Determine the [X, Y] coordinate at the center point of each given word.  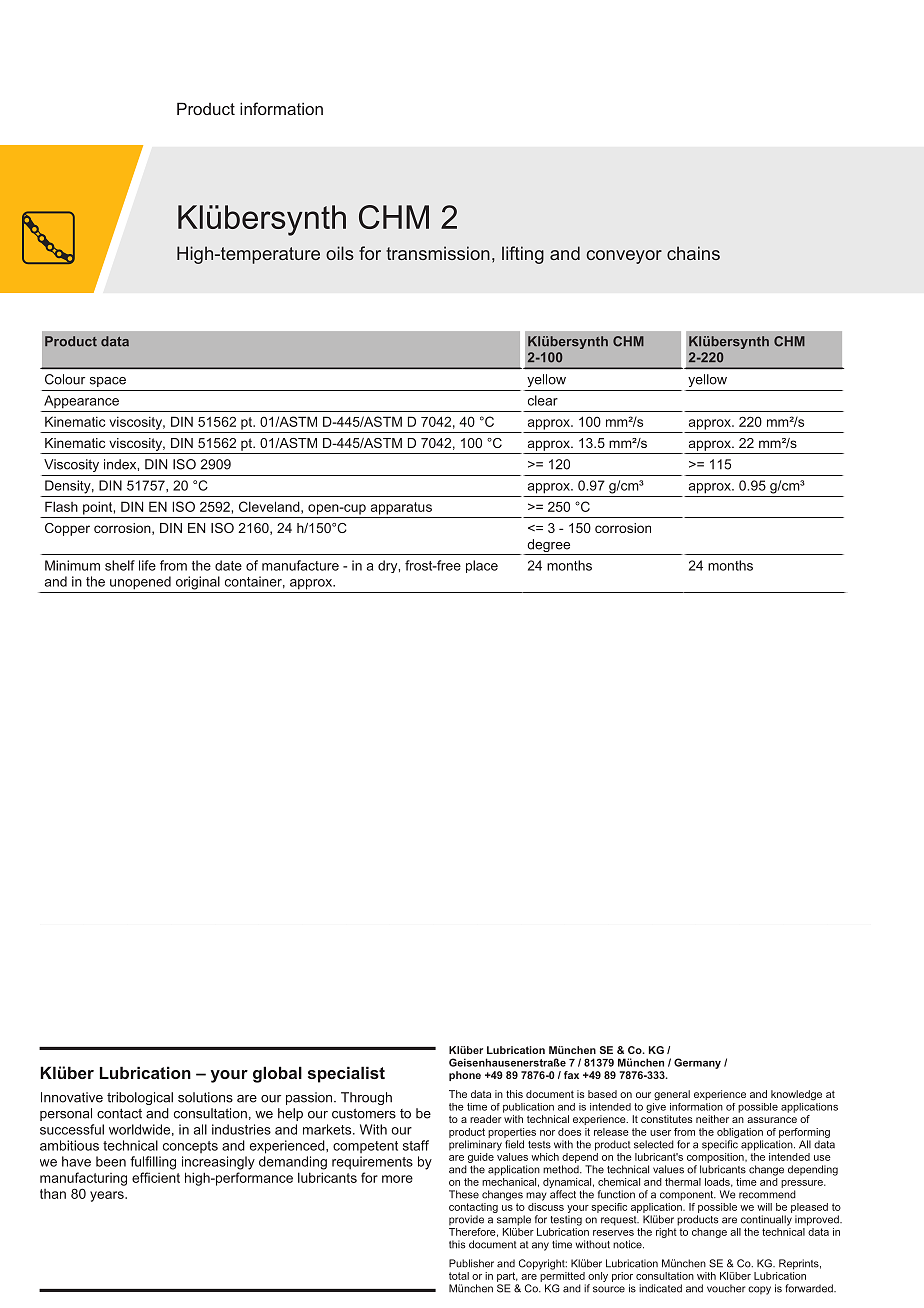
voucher [726, 1288]
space [108, 382]
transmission [438, 253]
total [459, 1276]
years [108, 1196]
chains [693, 253]
